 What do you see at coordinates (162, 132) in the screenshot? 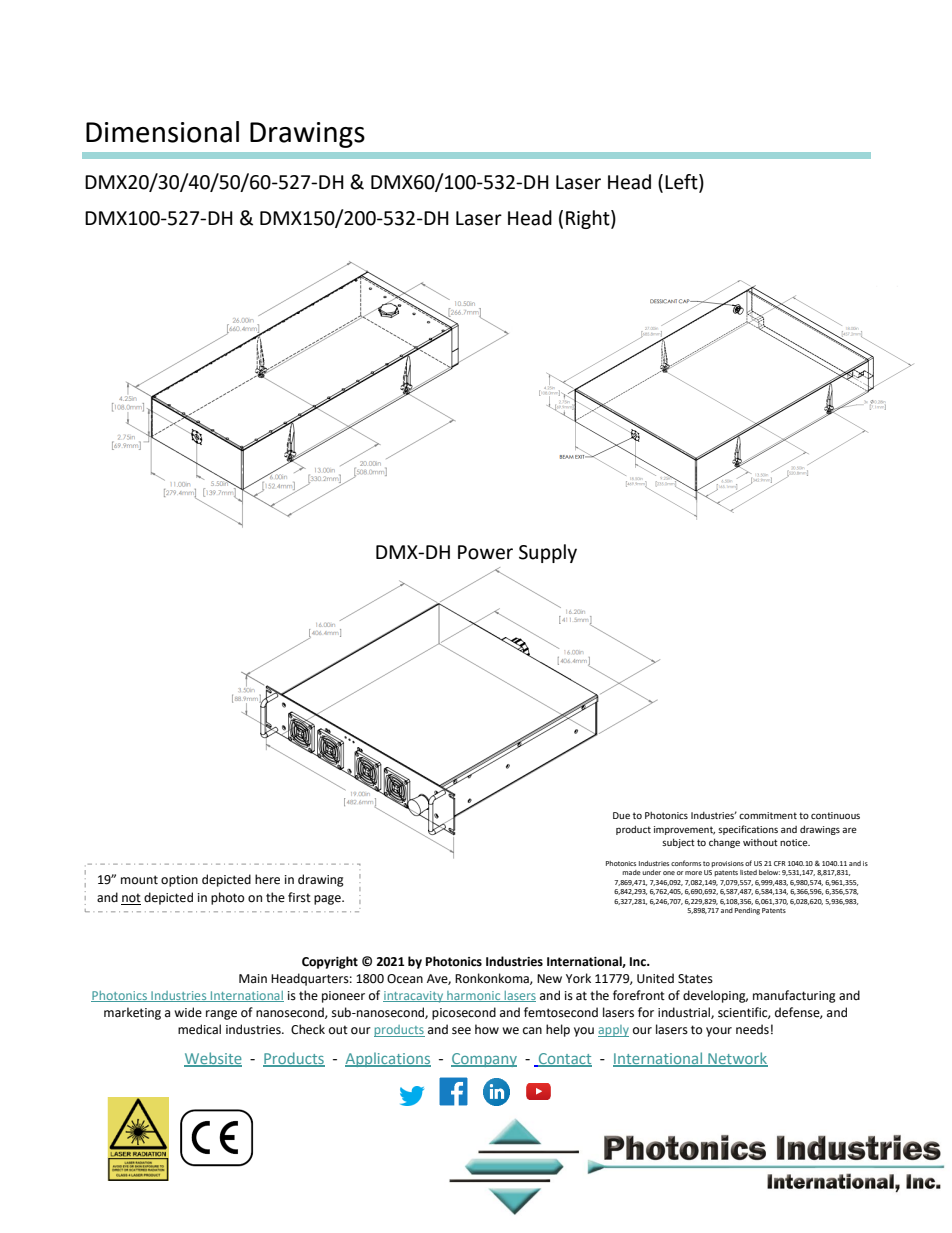
I see `Dimensional` at bounding box center [162, 132].
